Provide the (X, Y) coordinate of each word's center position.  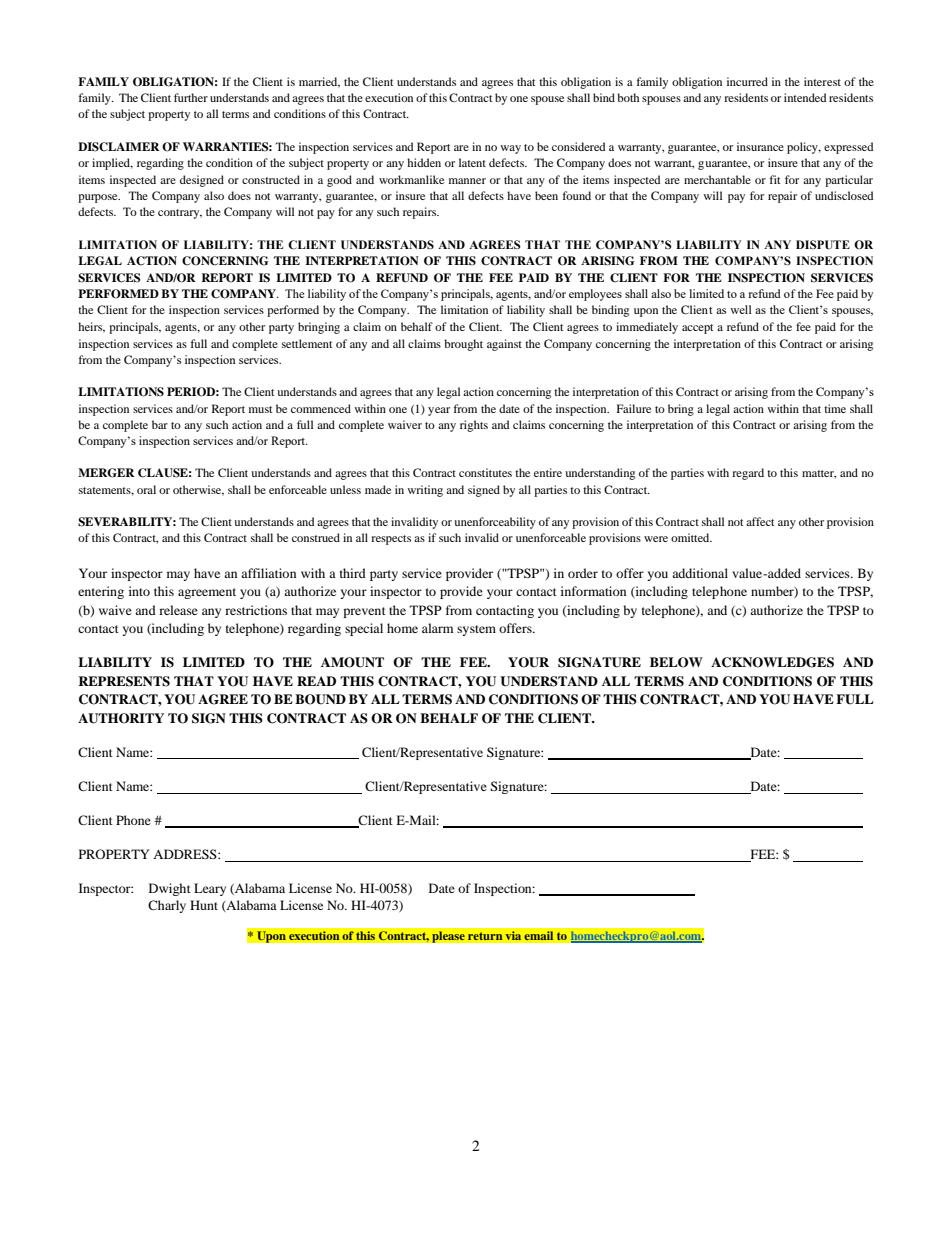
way (511, 149)
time (835, 408)
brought (463, 345)
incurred (747, 81)
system (476, 630)
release (178, 610)
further (191, 97)
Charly (167, 906)
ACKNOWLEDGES (772, 662)
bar (160, 424)
